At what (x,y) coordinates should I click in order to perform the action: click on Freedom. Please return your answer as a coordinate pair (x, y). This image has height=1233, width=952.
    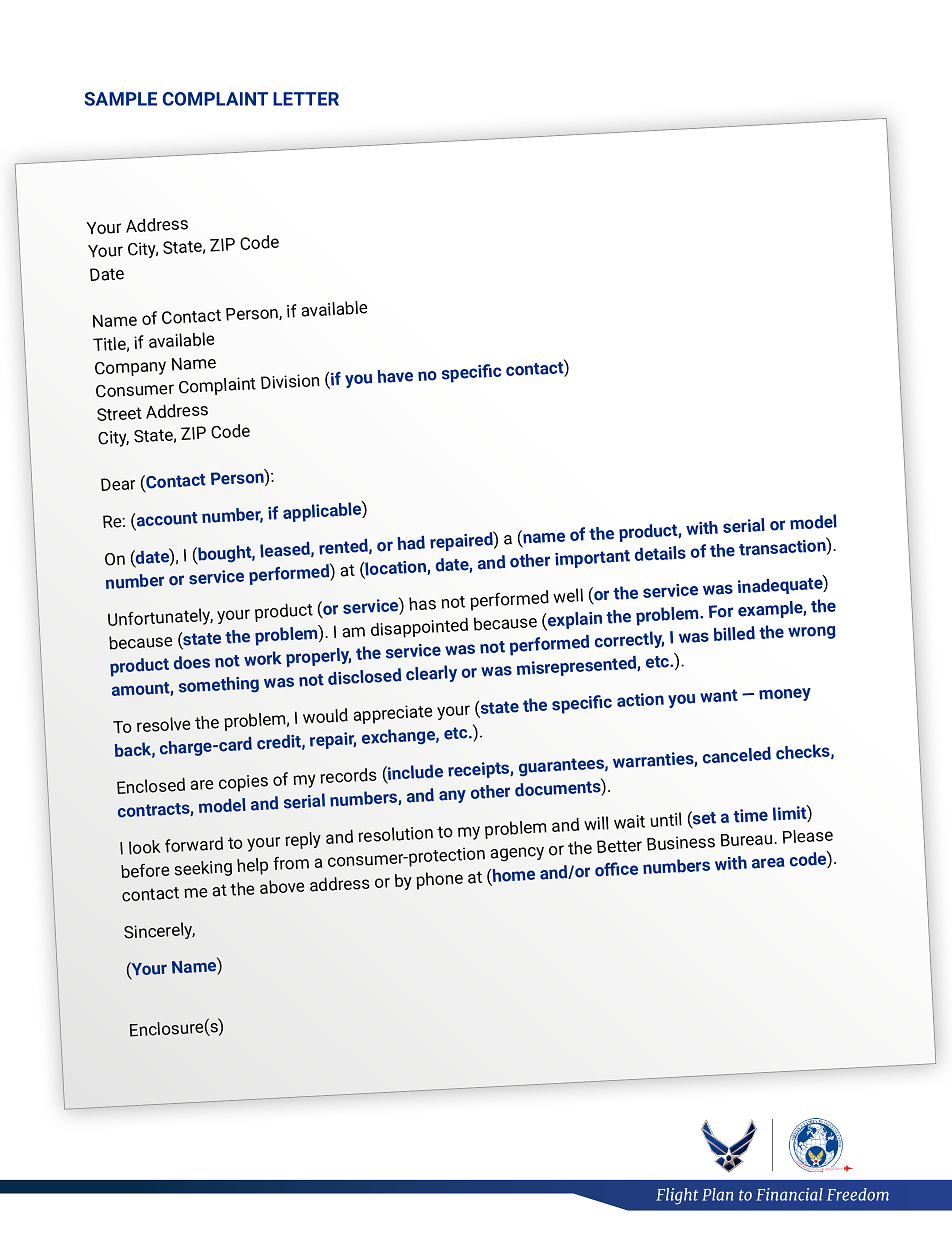
    Looking at the image, I should click on (858, 1194).
